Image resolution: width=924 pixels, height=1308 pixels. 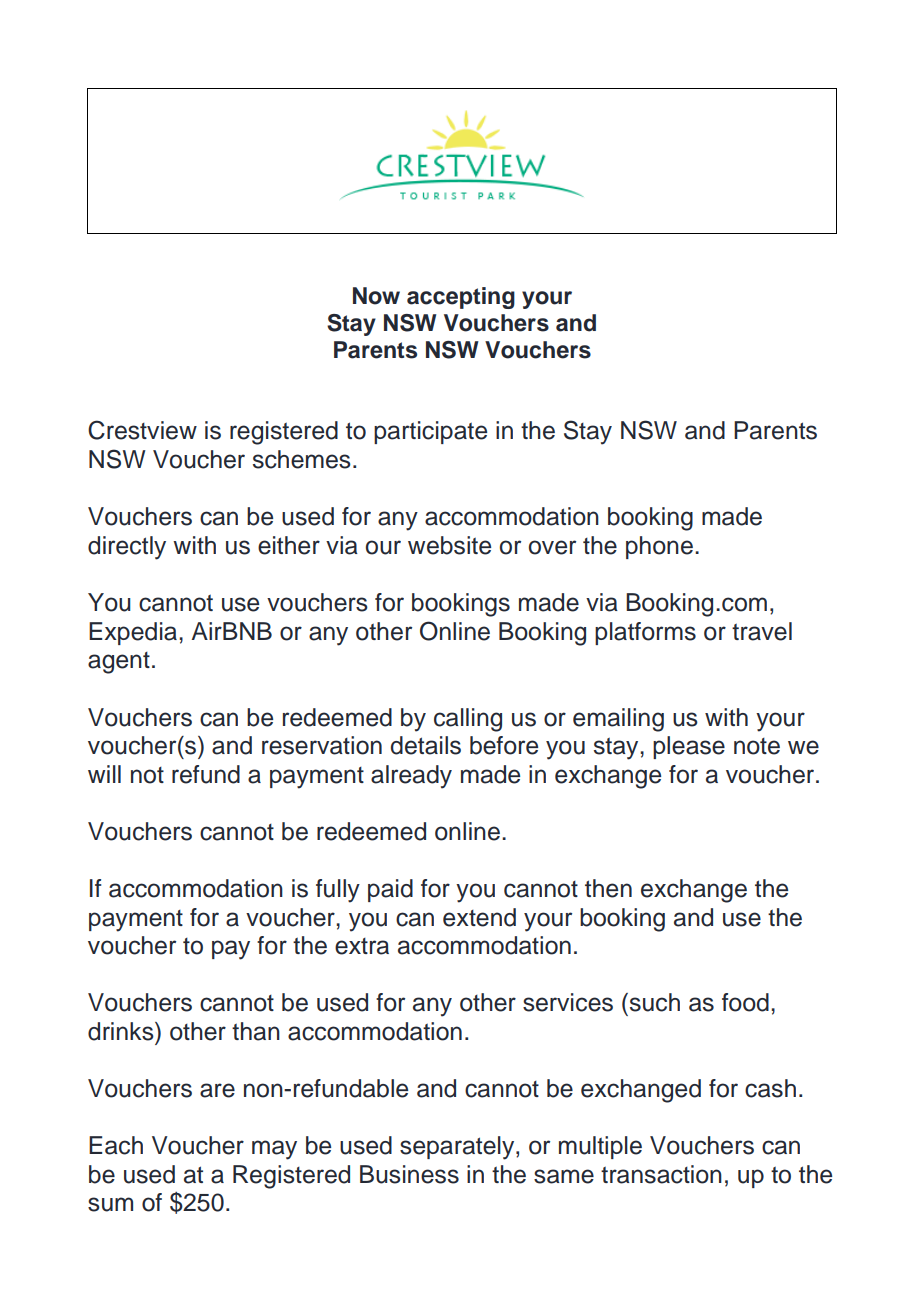 What do you see at coordinates (116, 1145) in the document?
I see `Each` at bounding box center [116, 1145].
